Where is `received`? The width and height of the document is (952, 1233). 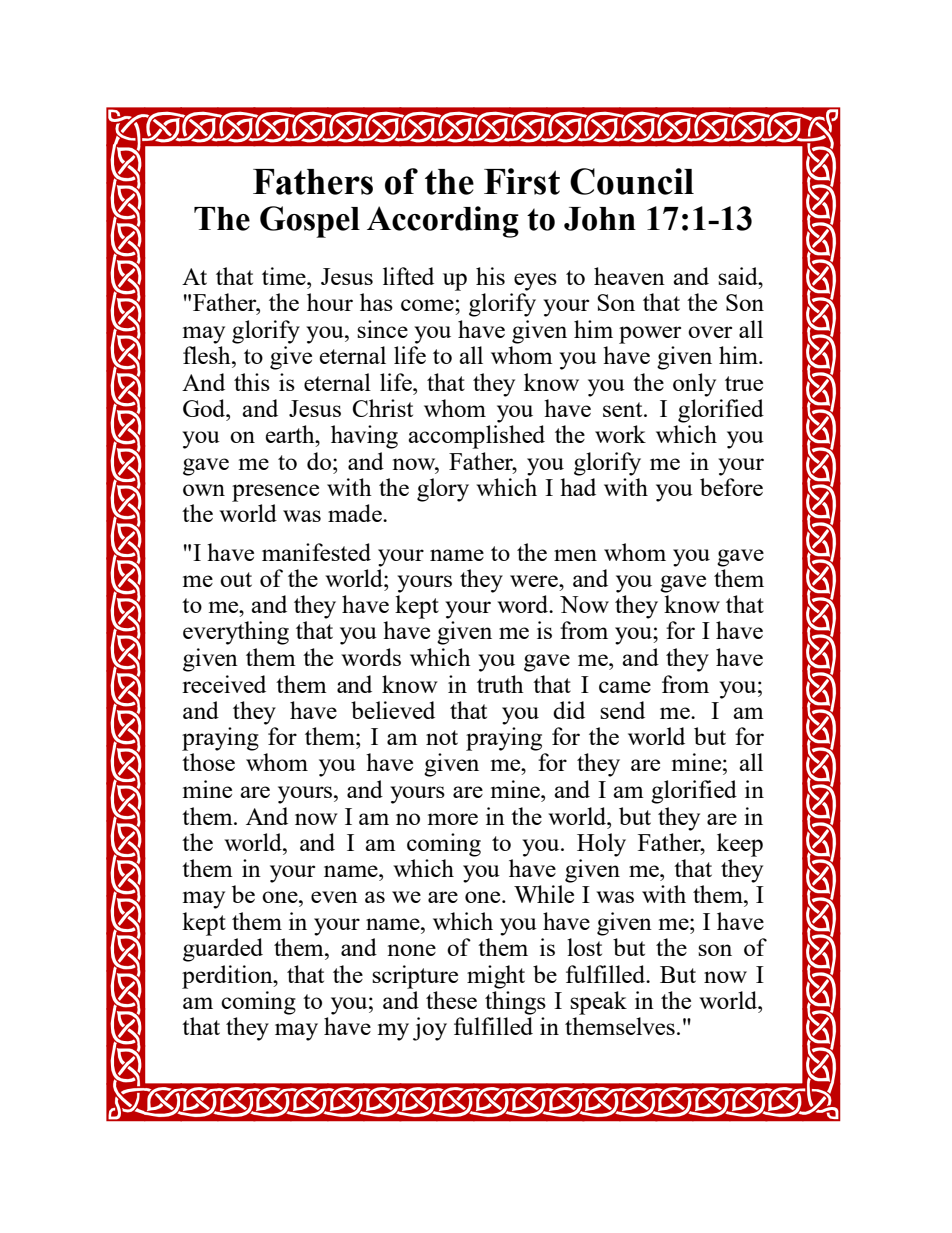 received is located at coordinates (224, 684).
